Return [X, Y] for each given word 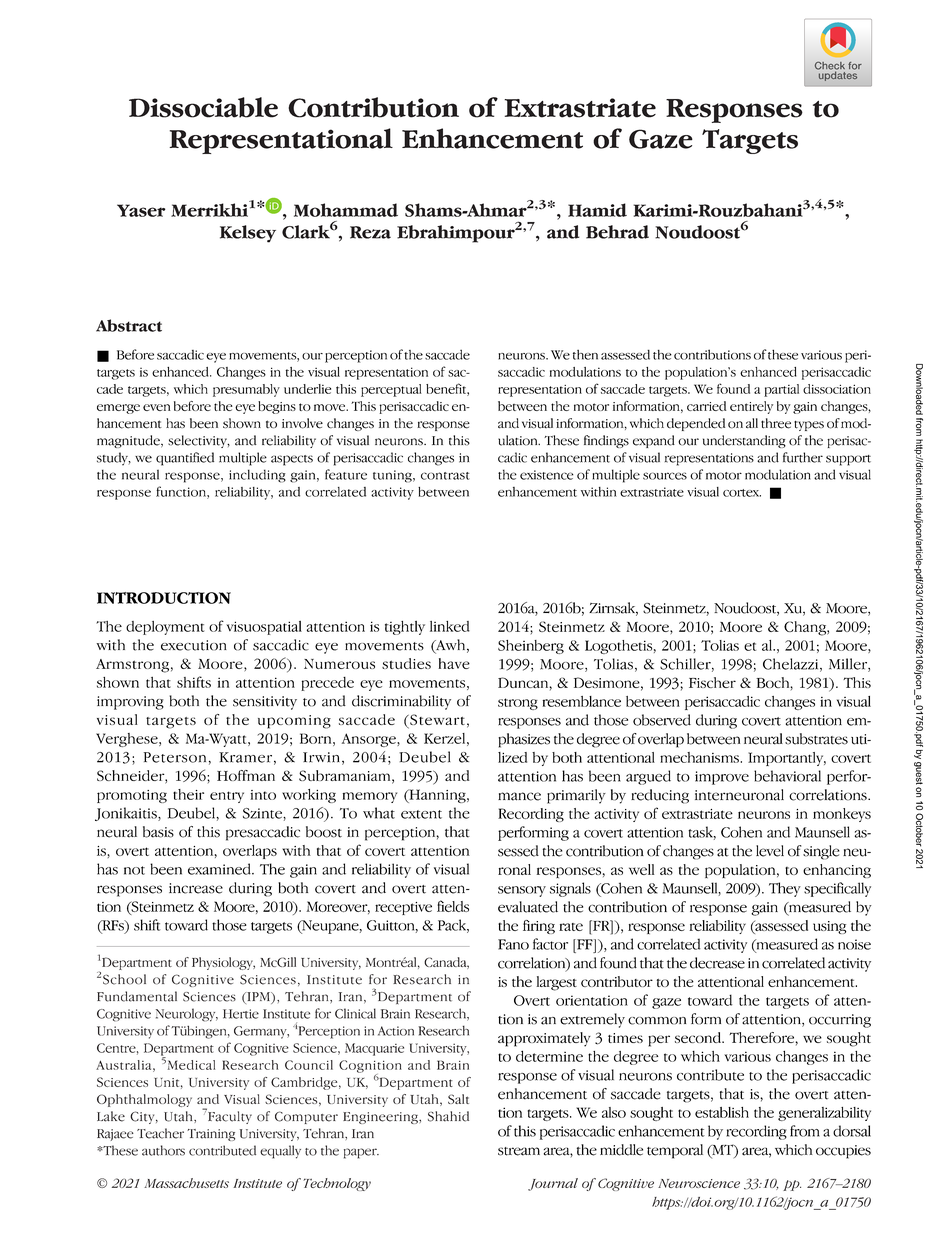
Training [211, 1135]
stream [519, 1151]
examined [220, 869]
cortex [742, 493]
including [257, 476]
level [770, 851]
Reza [370, 232]
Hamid [597, 210]
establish [722, 1112]
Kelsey [248, 234]
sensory [522, 891]
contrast [445, 476]
